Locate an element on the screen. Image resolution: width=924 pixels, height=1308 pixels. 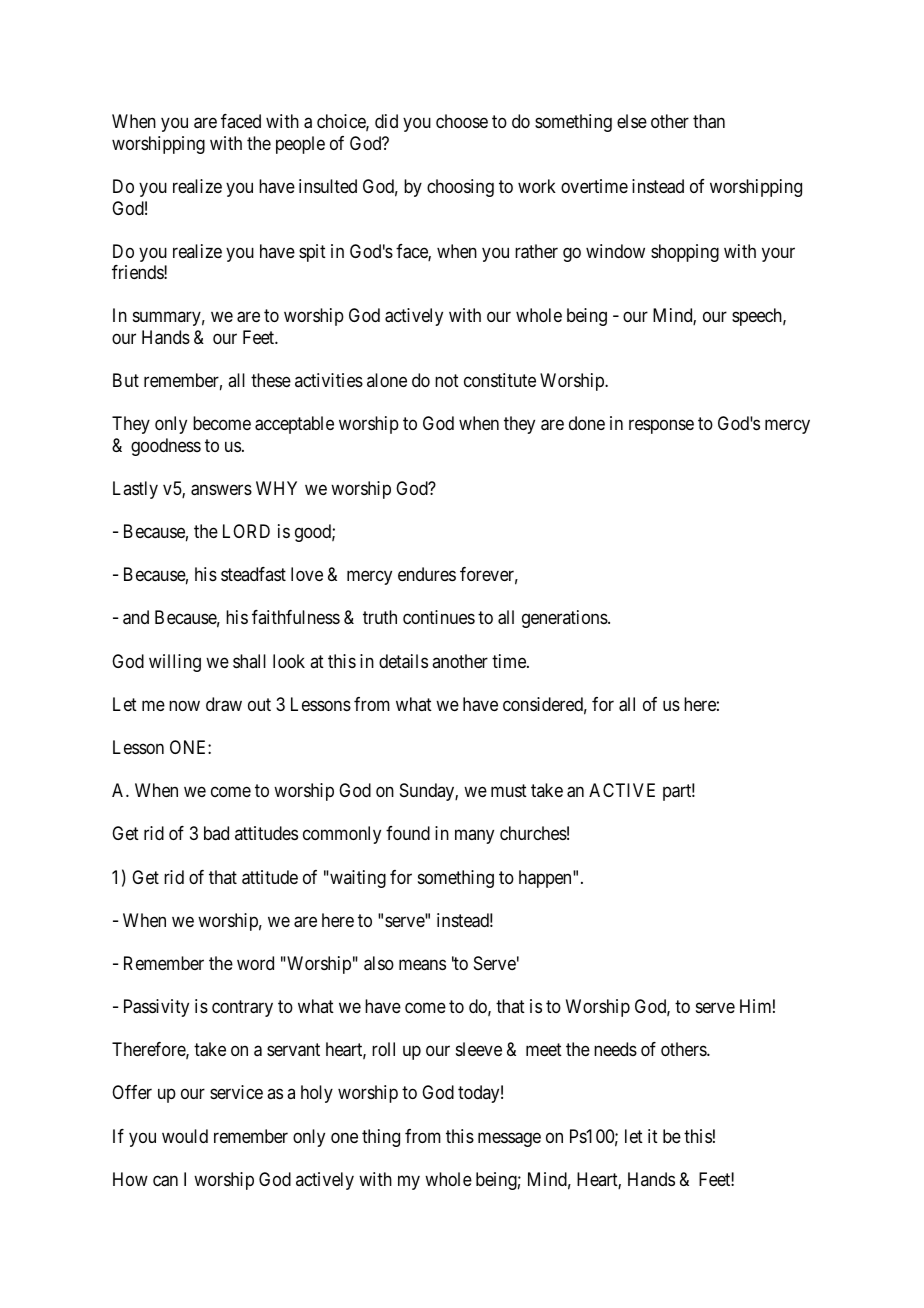
needs is located at coordinates (615, 1049).
